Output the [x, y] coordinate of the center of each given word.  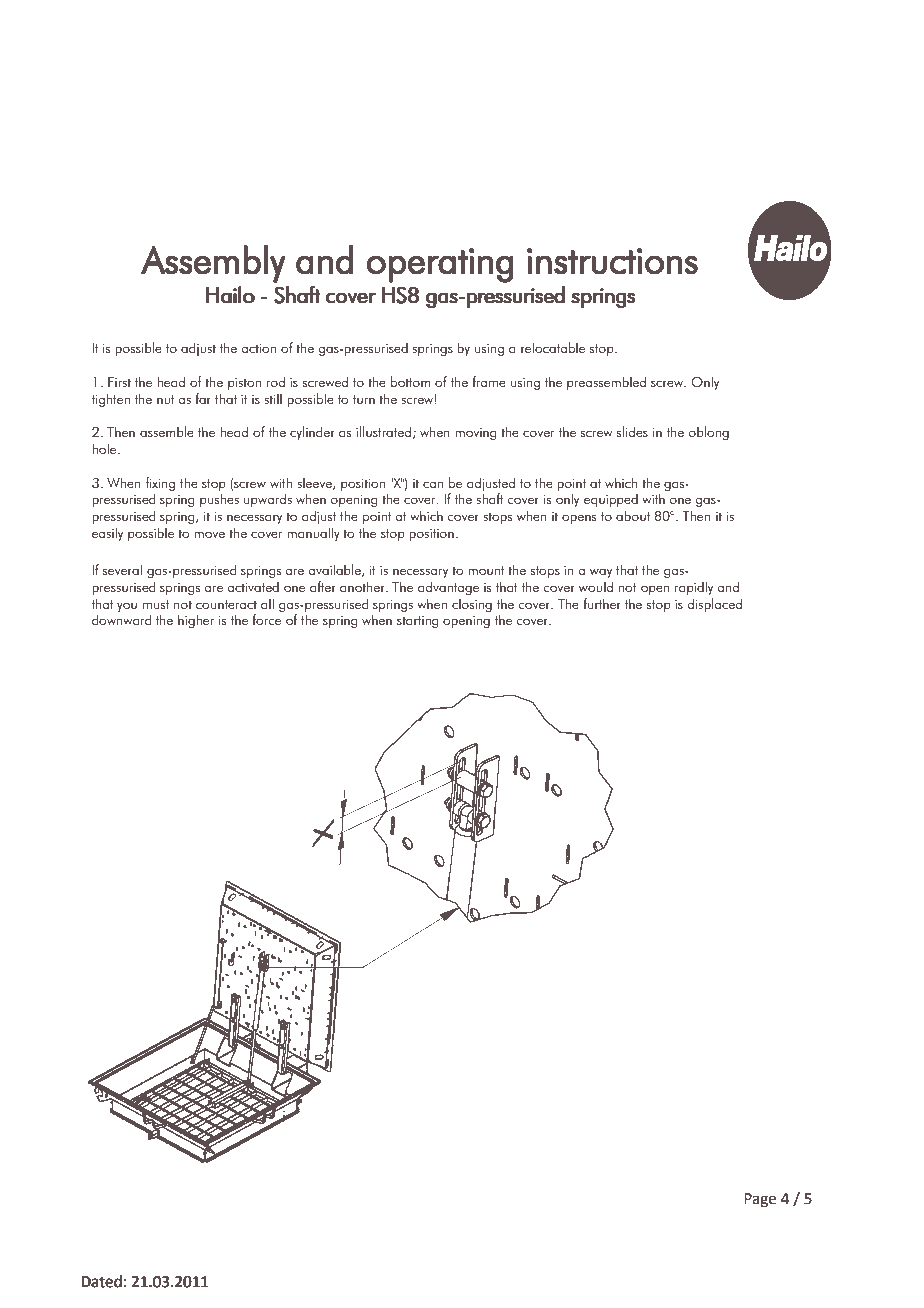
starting [418, 622]
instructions [612, 261]
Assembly [213, 264]
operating [440, 265]
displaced [715, 605]
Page [760, 1200]
